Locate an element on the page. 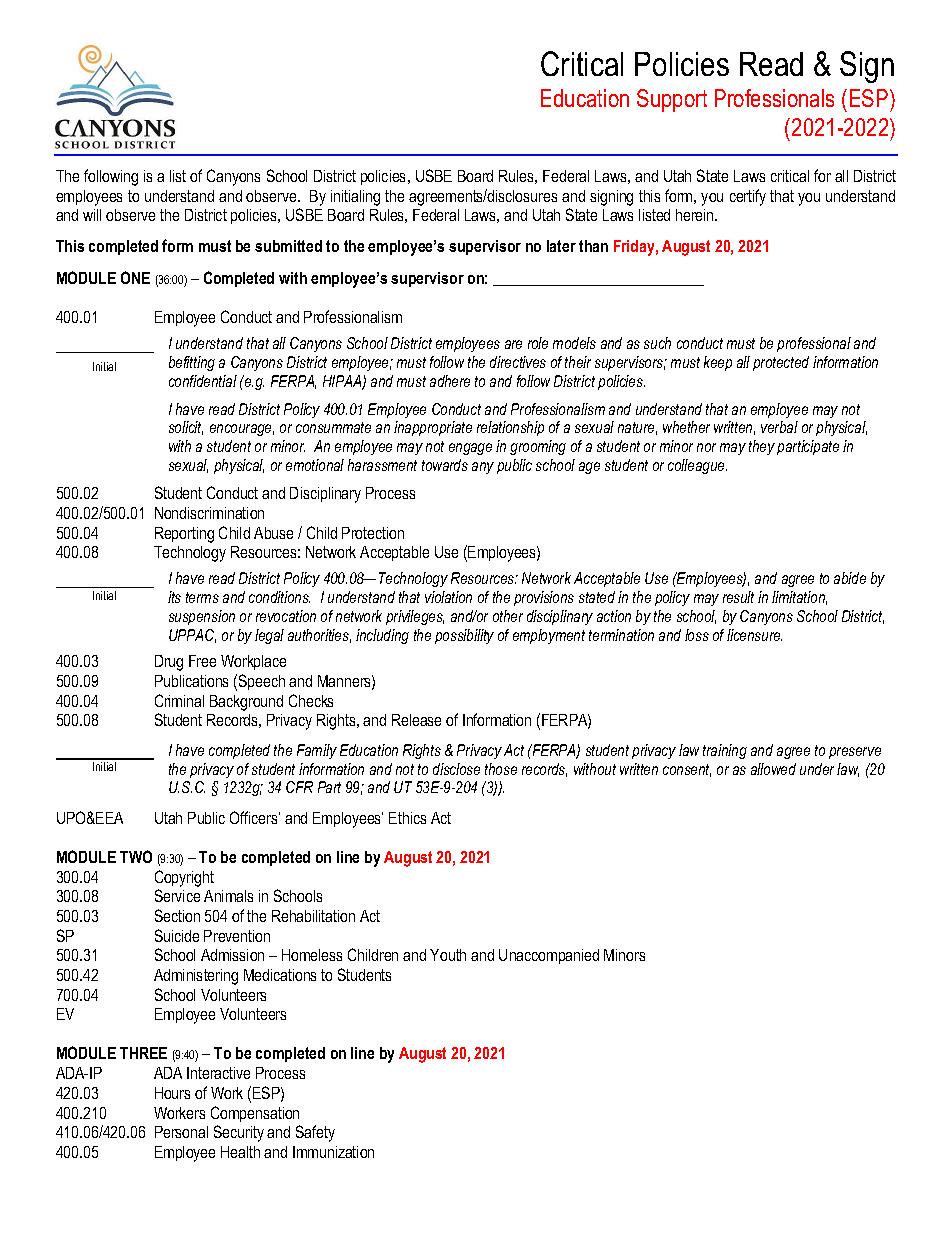 This document has height=1233, width=952. licensure is located at coordinates (754, 635).
